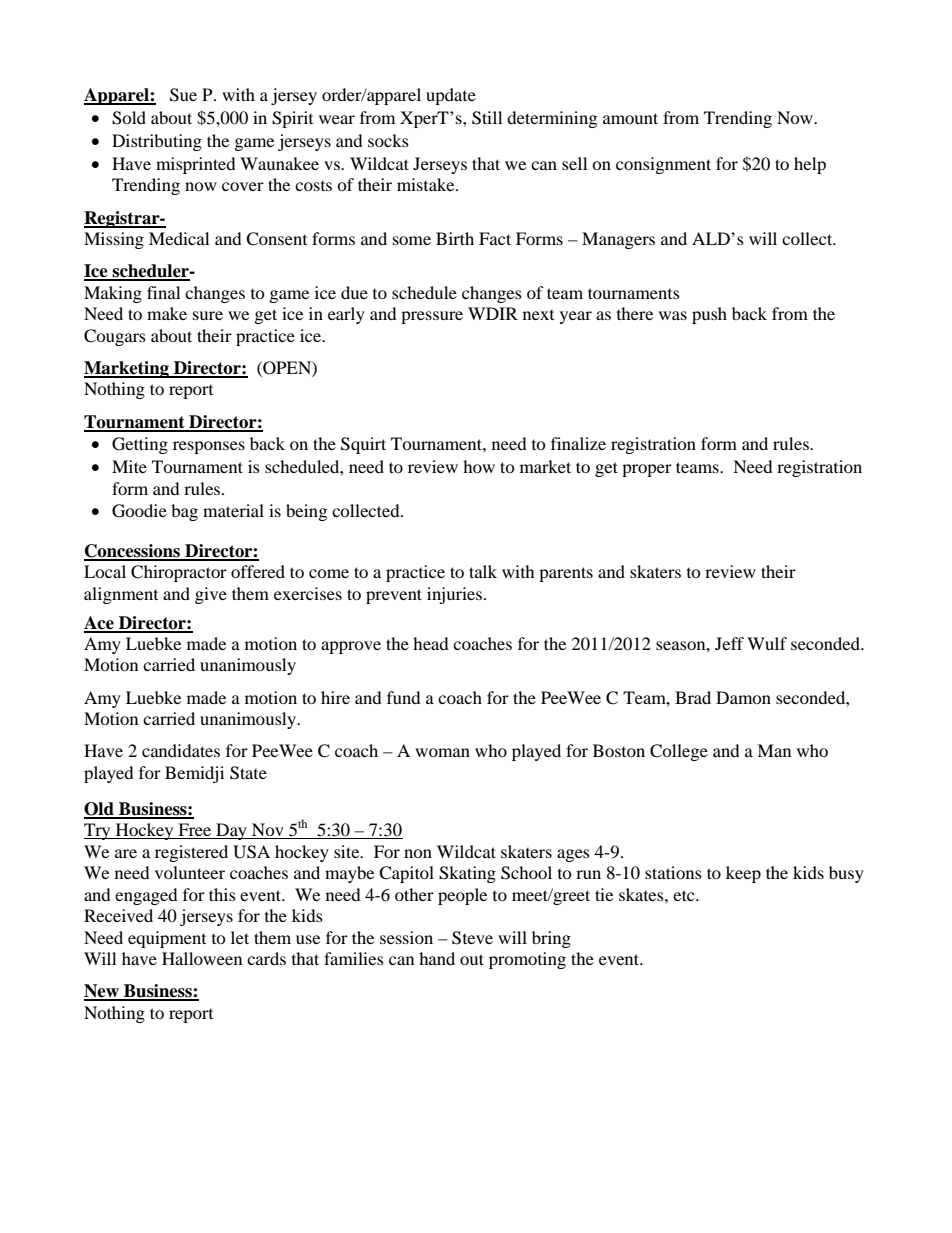 The image size is (952, 1233). What do you see at coordinates (647, 470) in the document?
I see `proper` at bounding box center [647, 470].
